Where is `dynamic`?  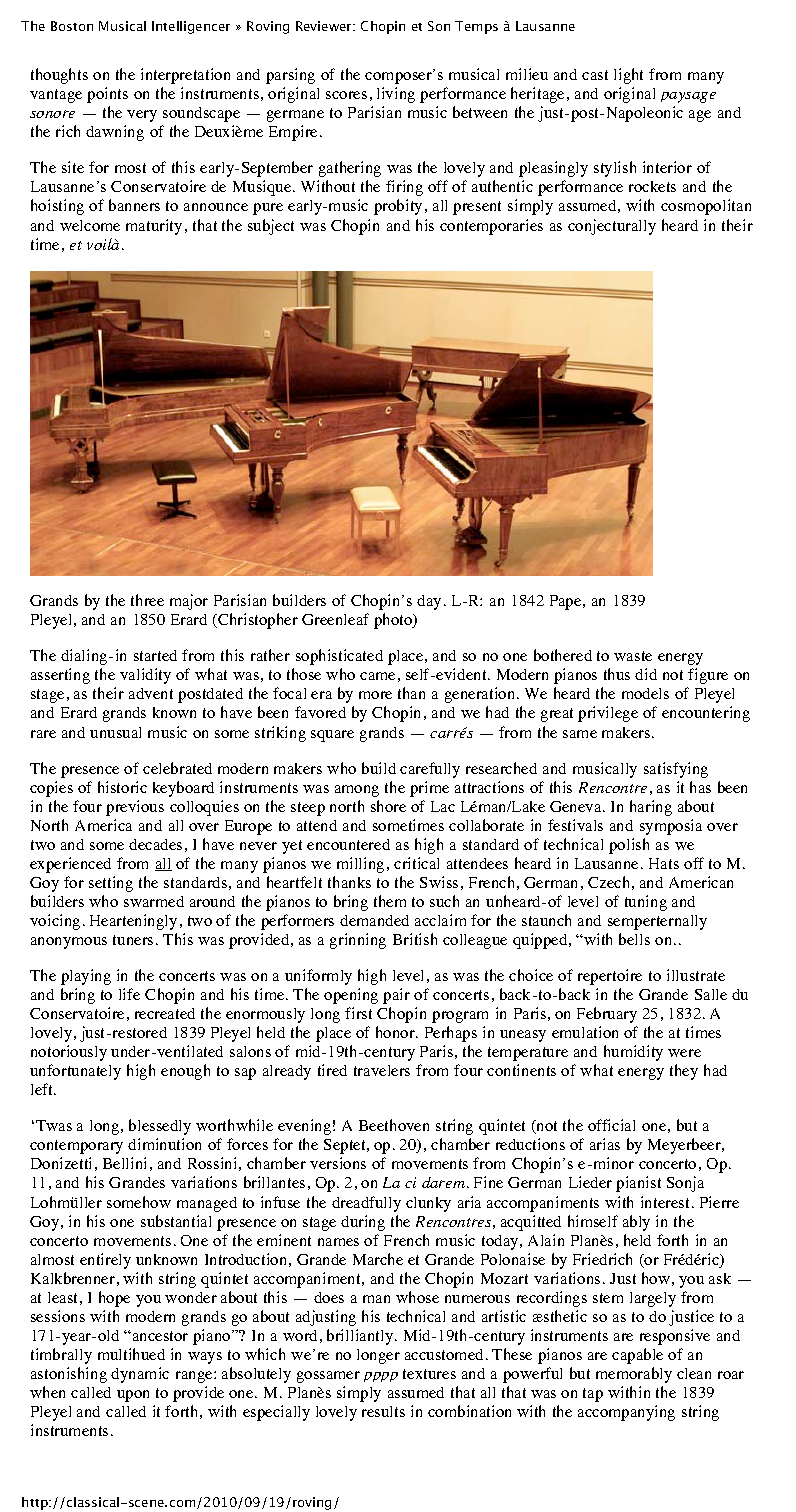 dynamic is located at coordinates (140, 1375).
